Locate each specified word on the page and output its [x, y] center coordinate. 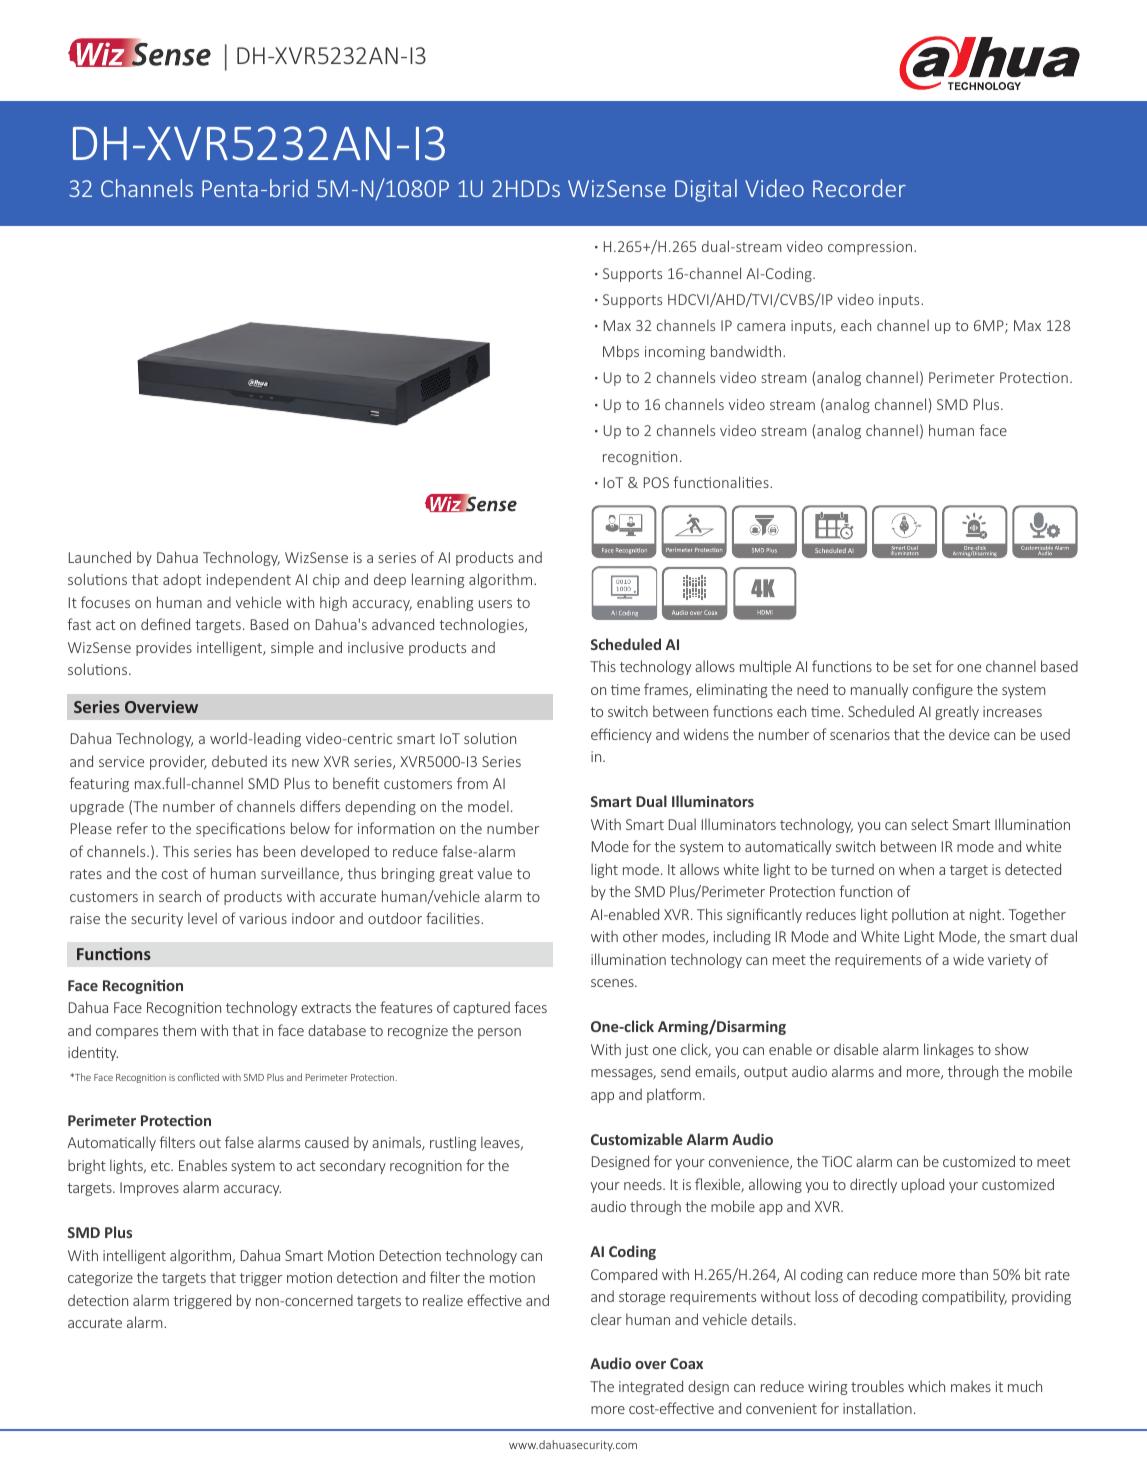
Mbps [621, 352]
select [929, 824]
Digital [706, 190]
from [472, 783]
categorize [100, 1279]
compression [871, 248]
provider [178, 762]
